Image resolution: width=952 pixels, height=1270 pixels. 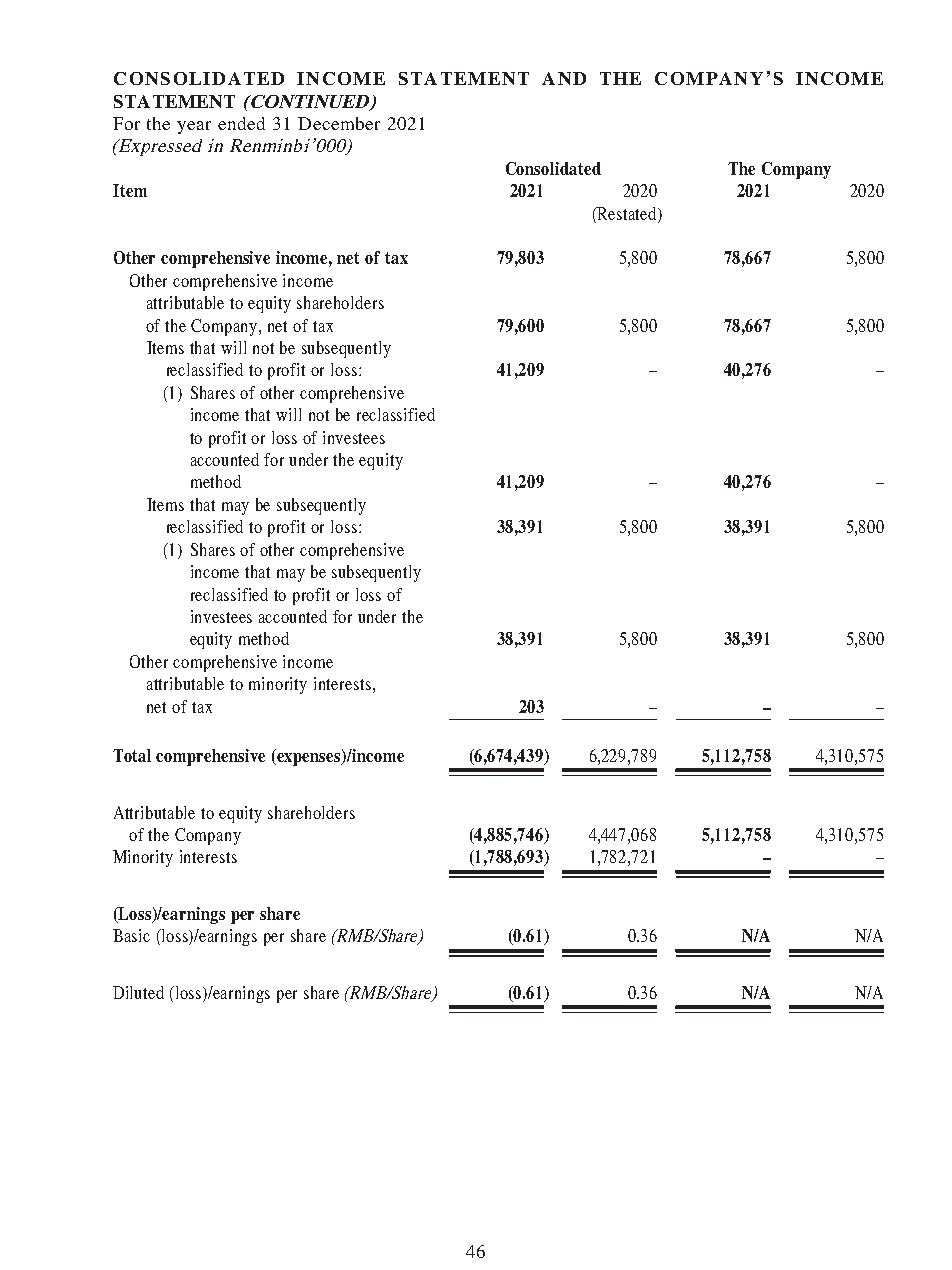 What do you see at coordinates (132, 755) in the screenshot?
I see `Total` at bounding box center [132, 755].
